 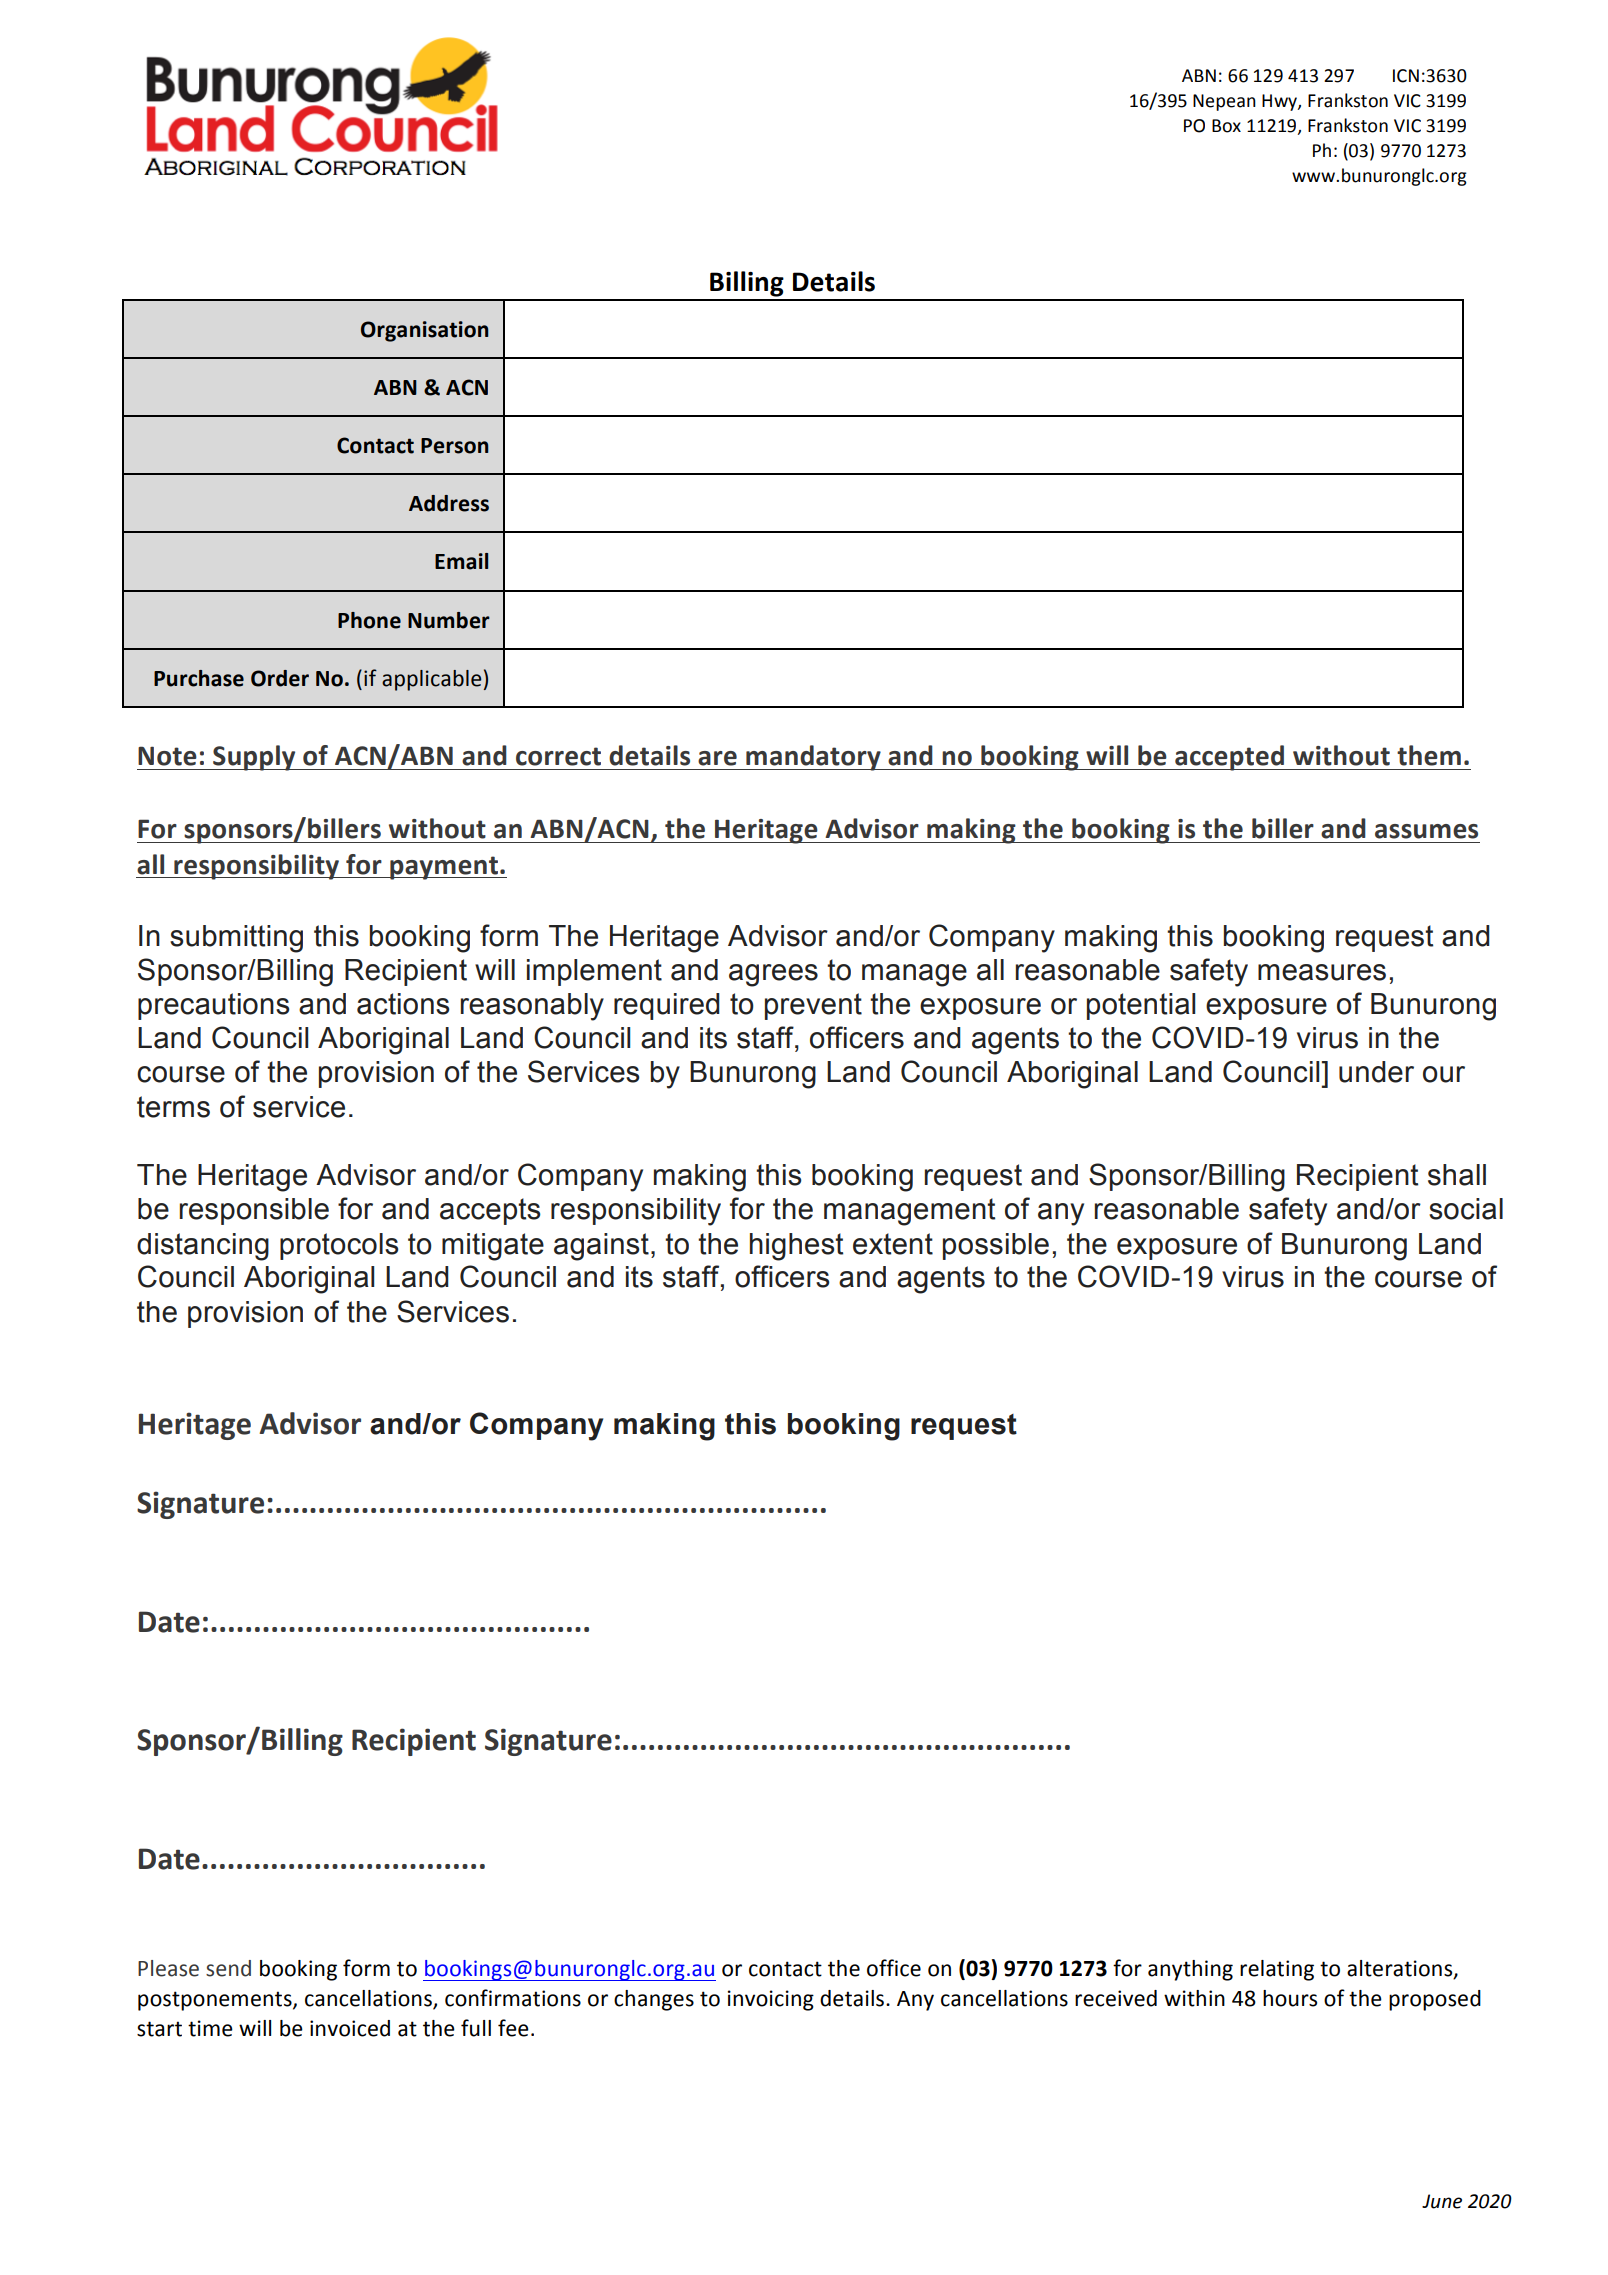 What do you see at coordinates (425, 331) in the page?
I see `Organisation` at bounding box center [425, 331].
